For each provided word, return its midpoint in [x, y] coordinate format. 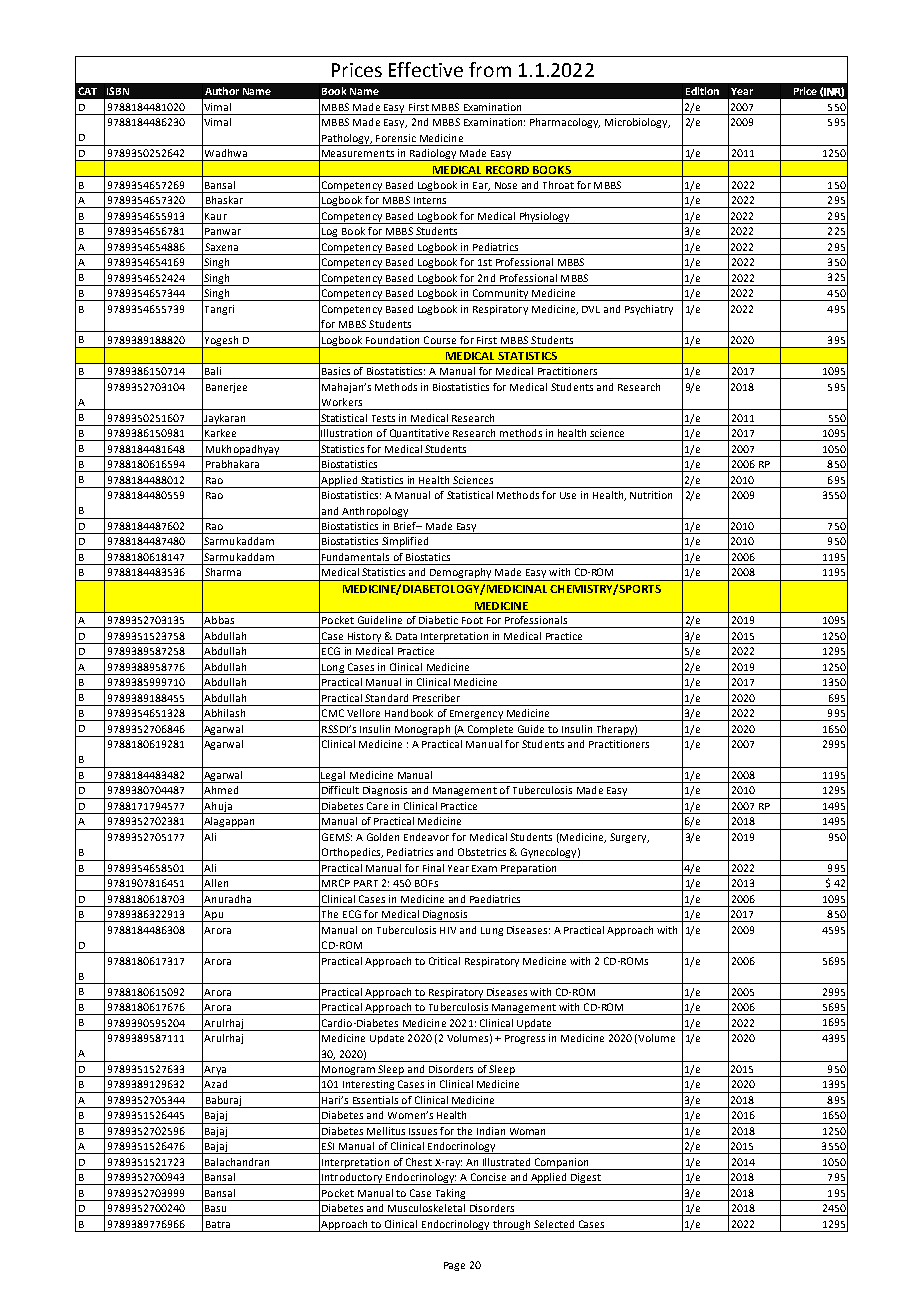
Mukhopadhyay [242, 451]
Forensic [396, 138]
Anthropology [375, 513]
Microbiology [637, 123]
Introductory [352, 1179]
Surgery [629, 838]
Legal [334, 777]
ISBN [118, 91]
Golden [383, 837]
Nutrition [651, 495]
